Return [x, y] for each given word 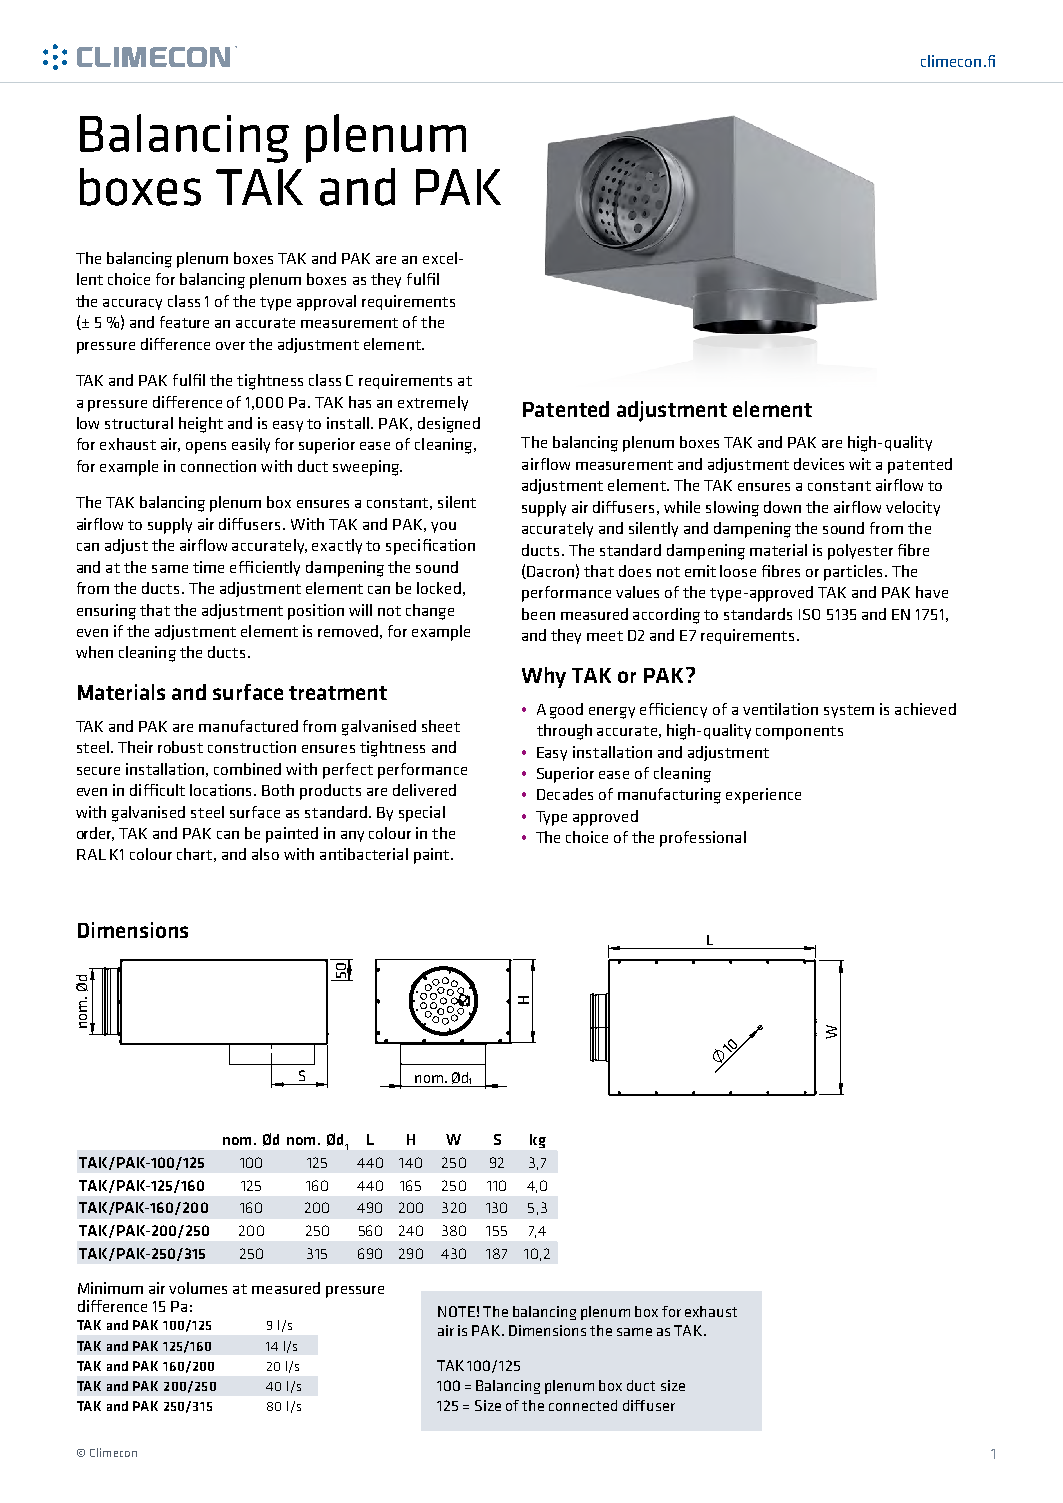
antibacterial [364, 854]
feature [184, 322]
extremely [433, 403]
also [265, 854]
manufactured [248, 726]
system [849, 711]
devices [819, 464]
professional [703, 839]
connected [583, 1405]
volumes [198, 1288]
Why [544, 677]
